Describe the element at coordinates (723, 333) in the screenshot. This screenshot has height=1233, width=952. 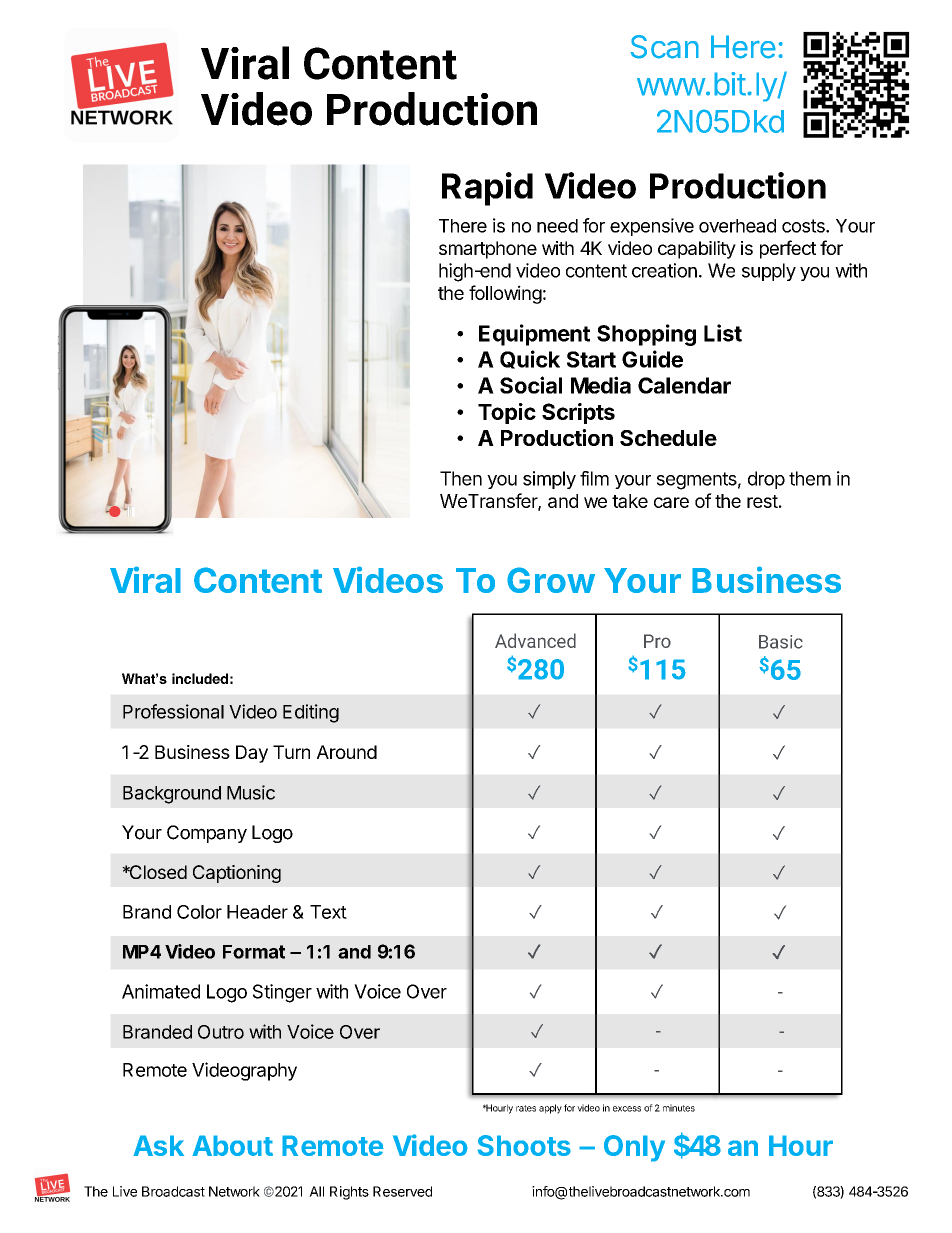
I see `List` at that location.
